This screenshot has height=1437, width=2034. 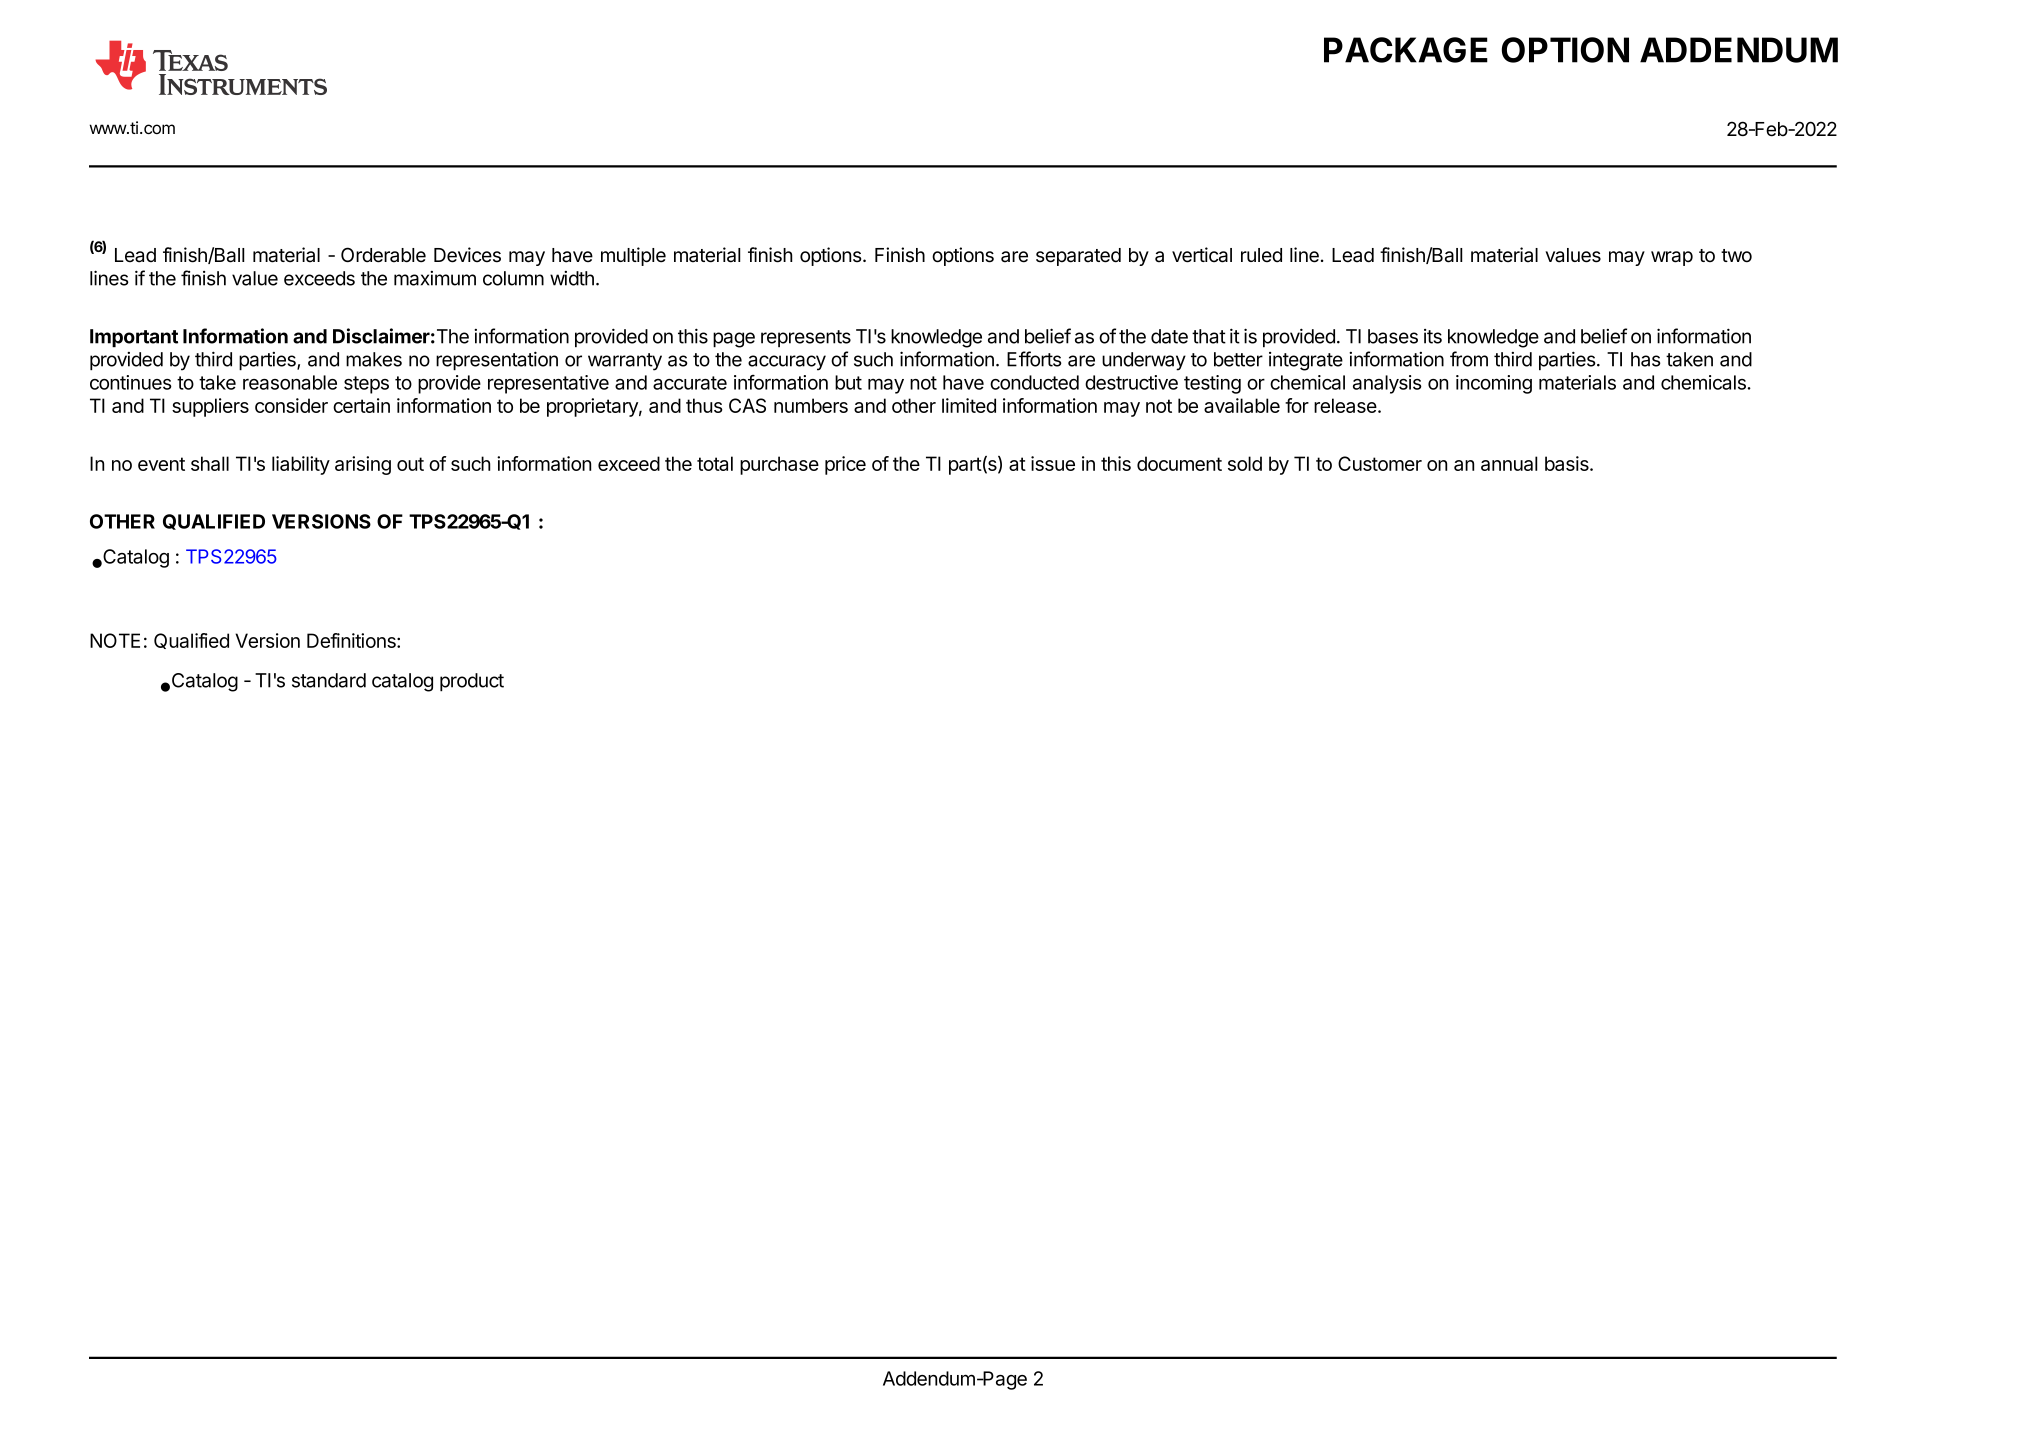 I want to click on PACKAGE, so click(x=1406, y=50).
